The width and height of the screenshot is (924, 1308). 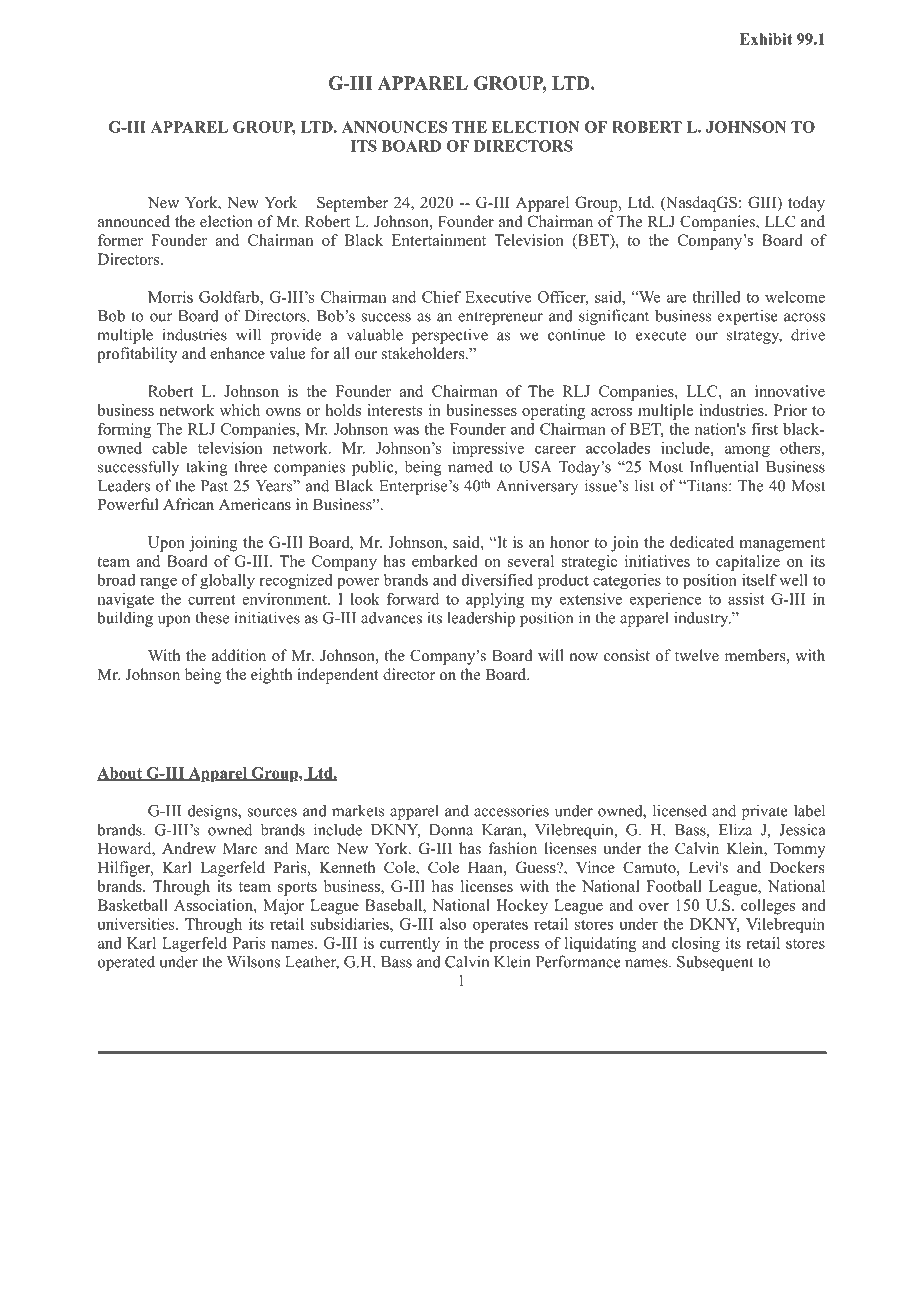 I want to click on applying, so click(x=495, y=600).
